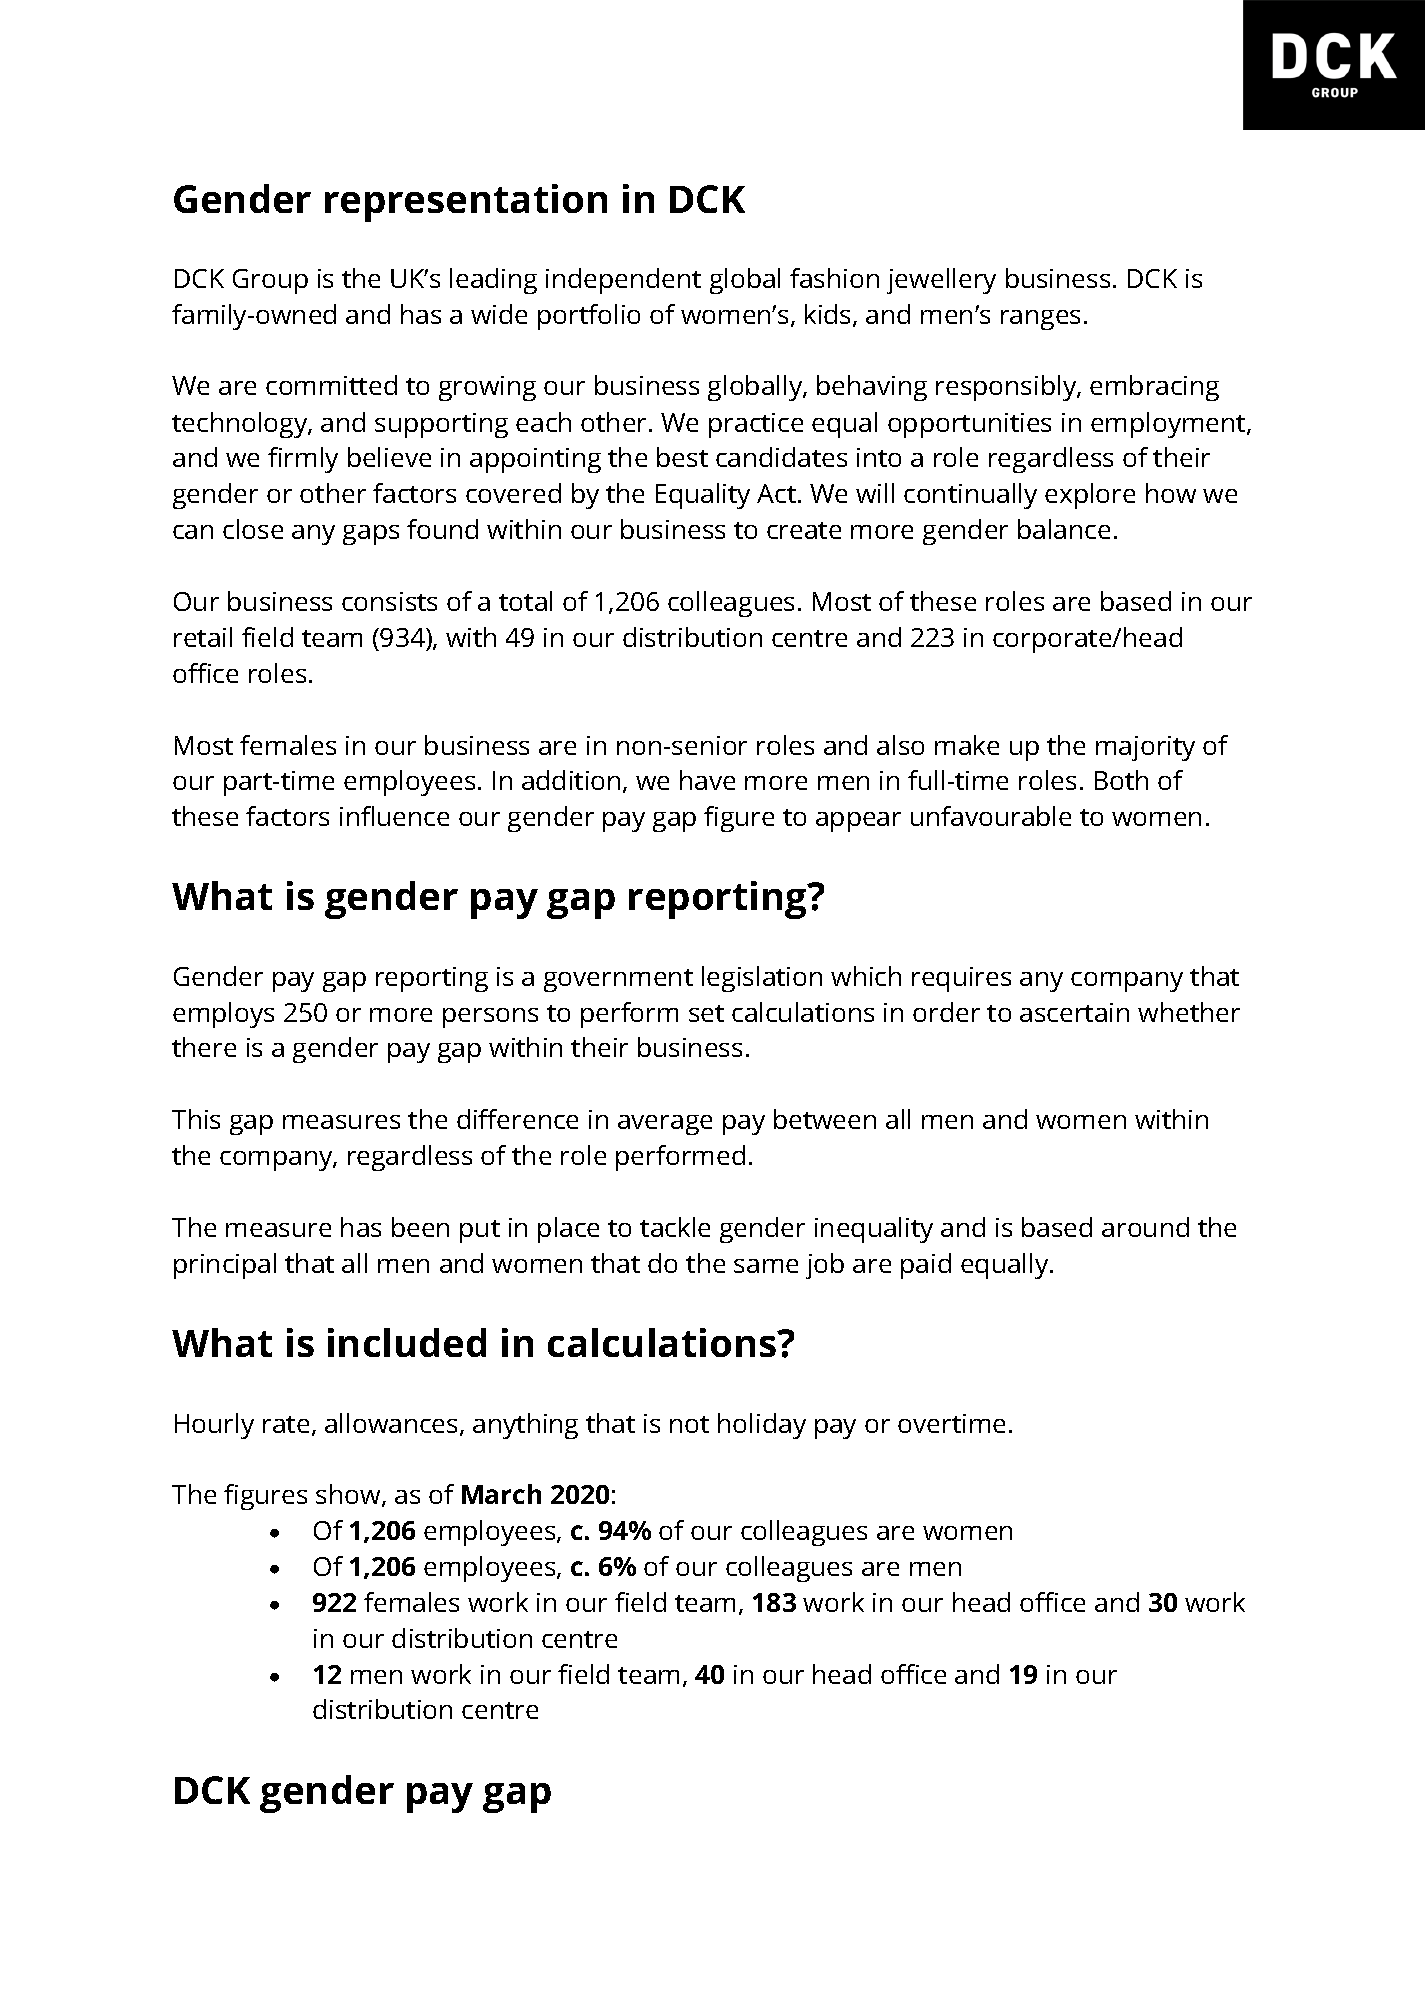 The height and width of the screenshot is (2016, 1425). What do you see at coordinates (1145, 1227) in the screenshot?
I see `around` at bounding box center [1145, 1227].
